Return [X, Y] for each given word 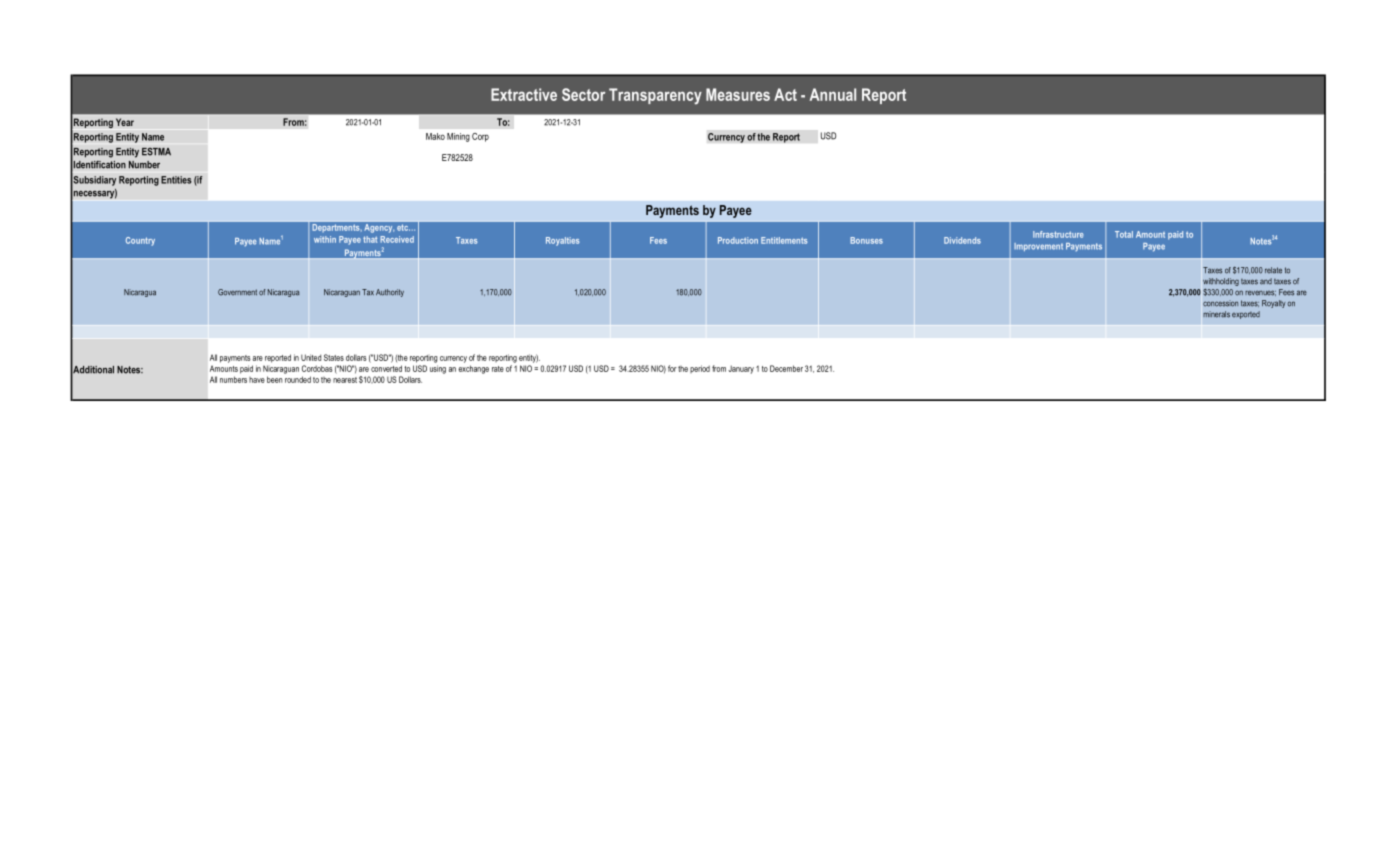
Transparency [655, 96]
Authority [390, 293]
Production [738, 240]
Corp [480, 137]
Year [125, 122]
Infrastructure [1058, 234]
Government [237, 292]
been [275, 379]
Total [1124, 234]
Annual [833, 94]
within [325, 239]
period [700, 369]
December [786, 368]
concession [1220, 303]
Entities [176, 180]
